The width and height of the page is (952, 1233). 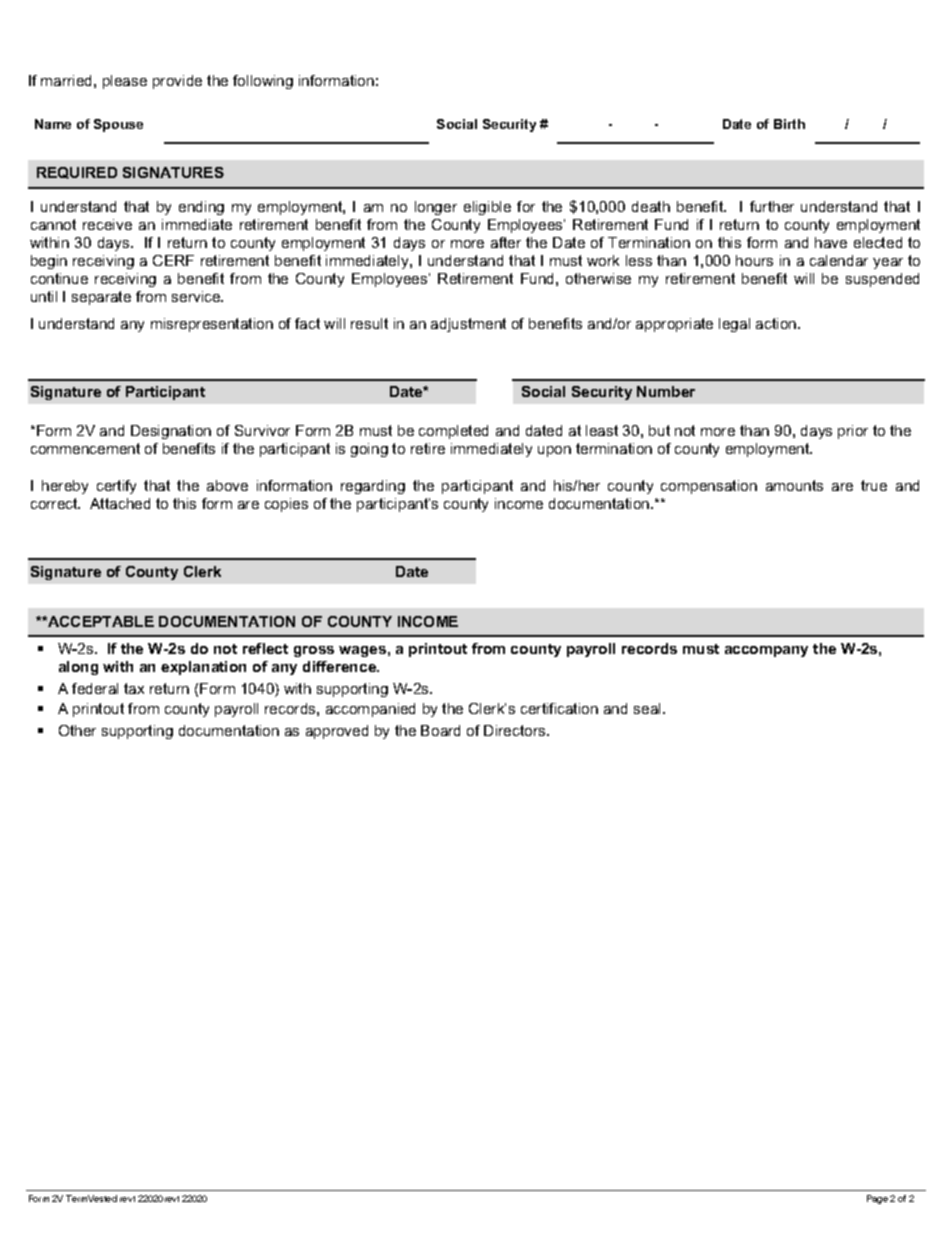 What do you see at coordinates (337, 732) in the page?
I see `approved` at bounding box center [337, 732].
